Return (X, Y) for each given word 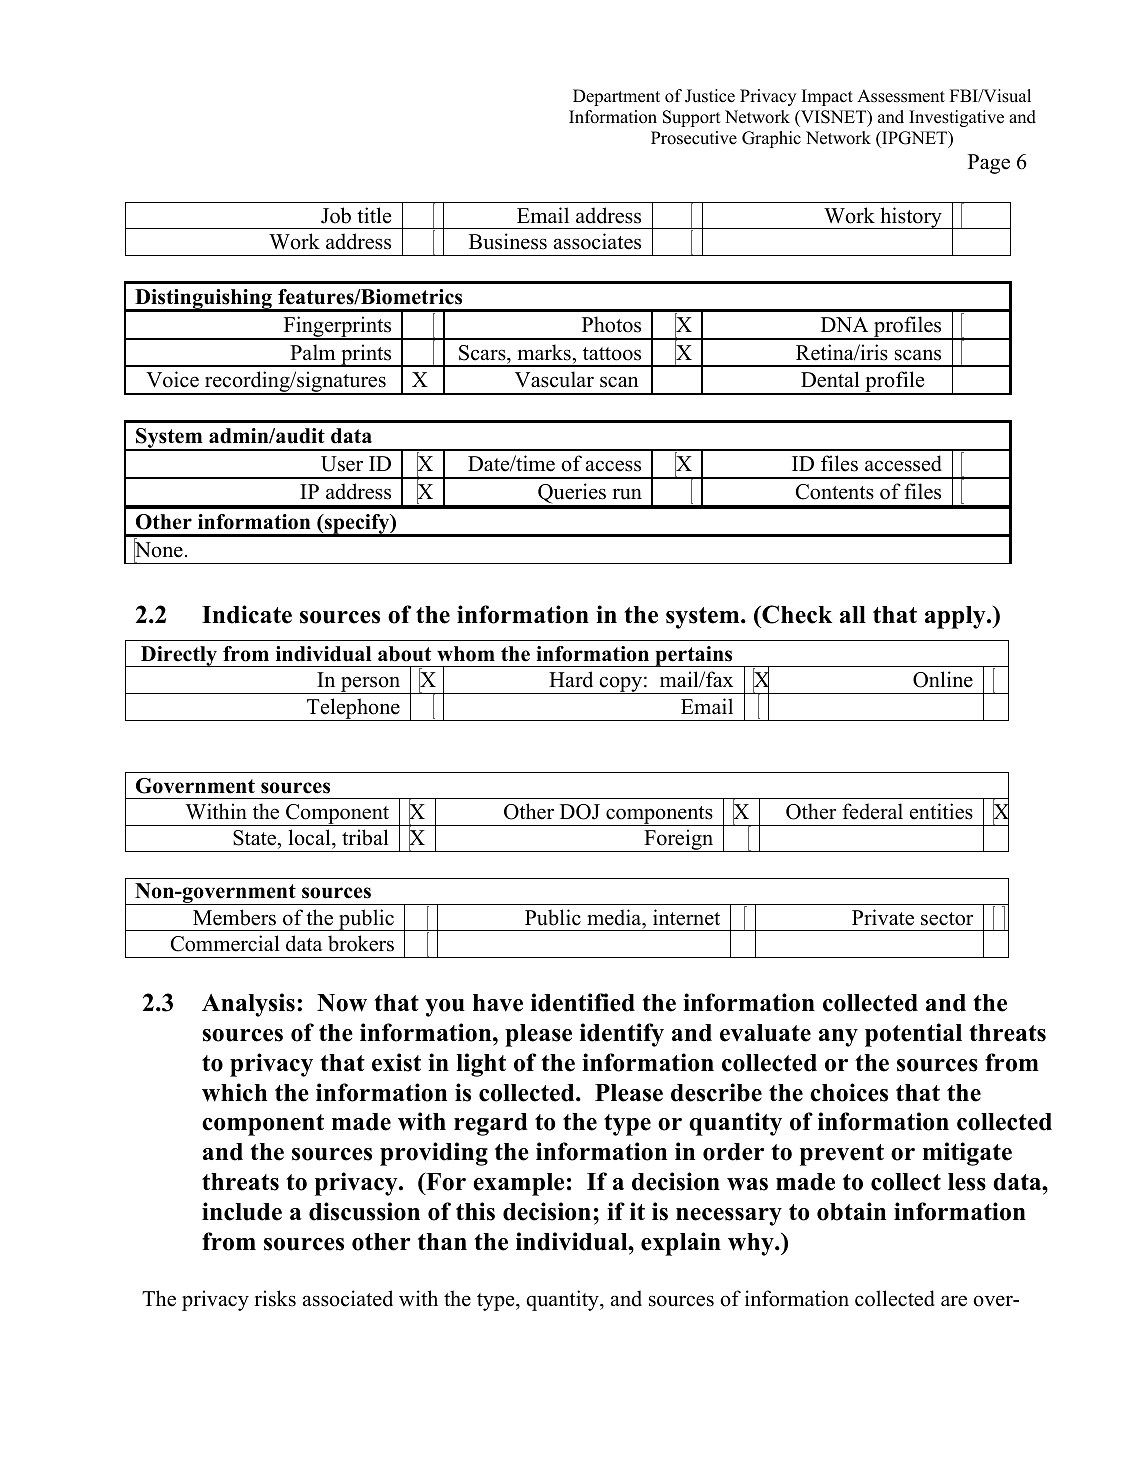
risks (275, 1298)
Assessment (901, 96)
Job (336, 215)
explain (681, 1244)
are (954, 1301)
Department (616, 97)
